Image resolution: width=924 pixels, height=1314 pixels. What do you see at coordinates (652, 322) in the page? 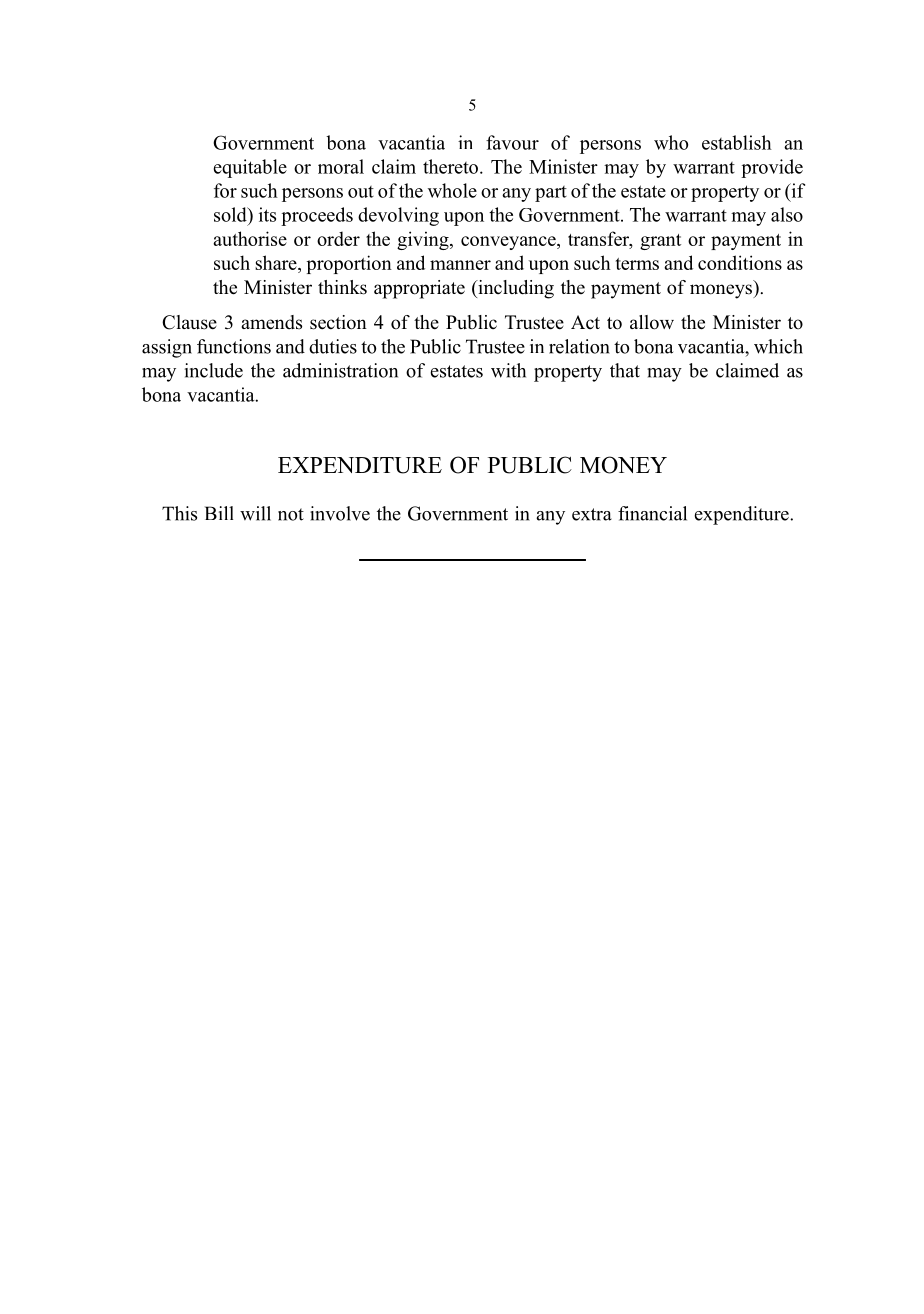
I see `allow` at bounding box center [652, 322].
